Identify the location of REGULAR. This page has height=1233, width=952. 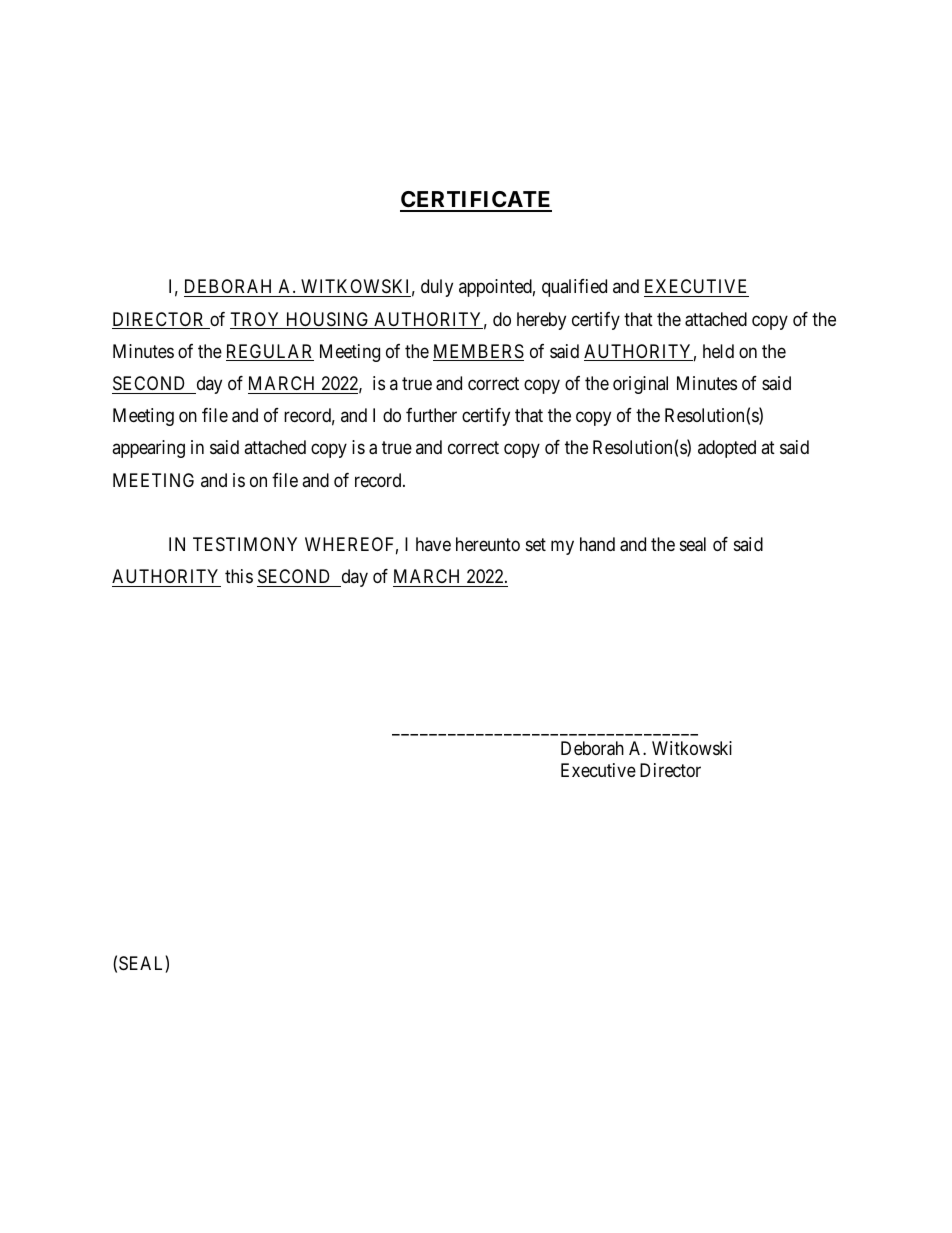
(270, 352).
